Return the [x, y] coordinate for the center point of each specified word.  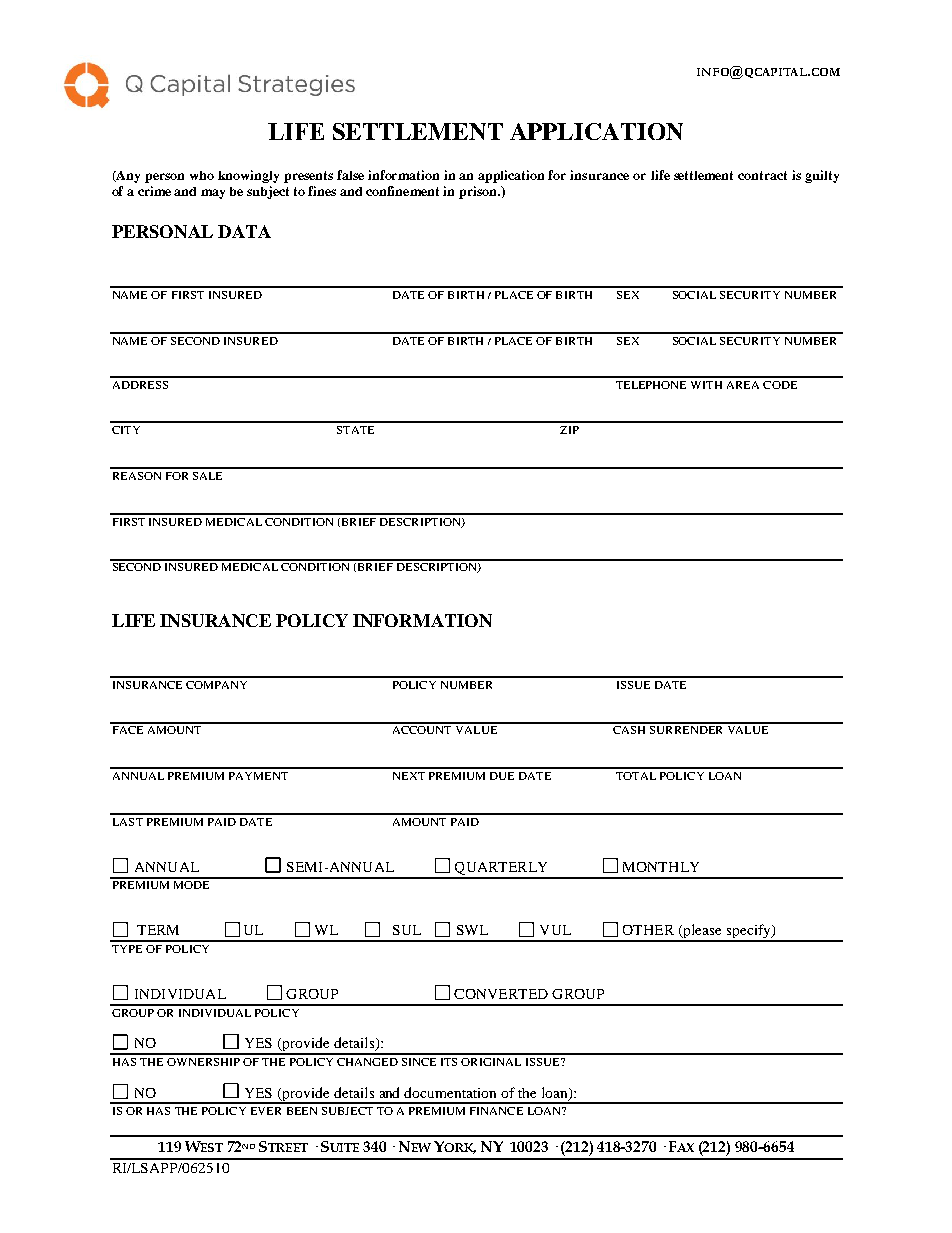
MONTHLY [661, 867]
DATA [244, 231]
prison [479, 192]
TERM [158, 930]
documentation [450, 1092]
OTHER [648, 930]
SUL [407, 930]
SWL [472, 930]
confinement [402, 191]
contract [762, 175]
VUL [555, 930]
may [213, 194]
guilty [822, 176]
